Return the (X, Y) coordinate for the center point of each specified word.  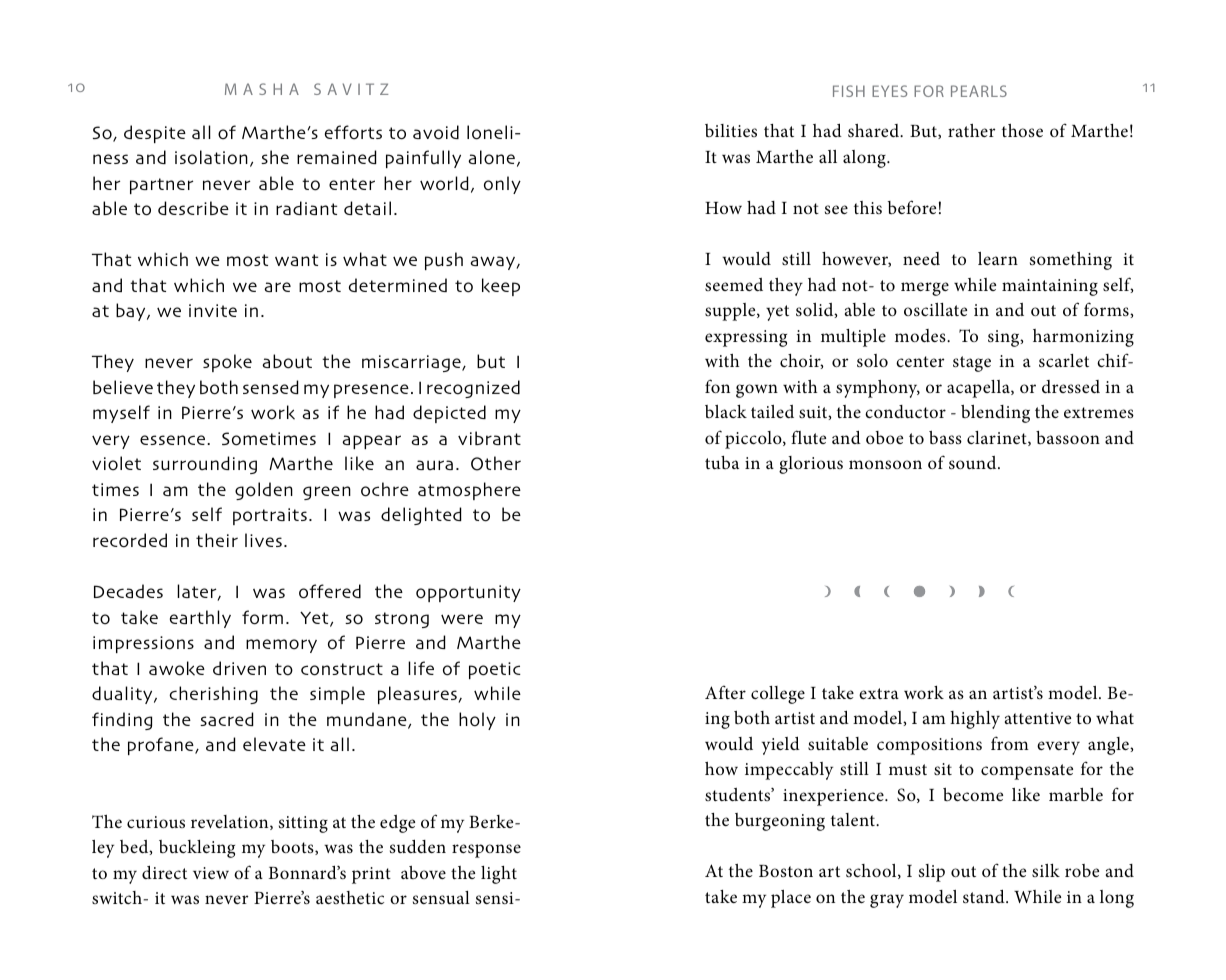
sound (974, 463)
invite (213, 310)
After (725, 692)
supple (731, 312)
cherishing (213, 695)
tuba (722, 462)
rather (971, 130)
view (211, 873)
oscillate (935, 310)
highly (975, 720)
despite (155, 134)
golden (264, 491)
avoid (436, 132)
